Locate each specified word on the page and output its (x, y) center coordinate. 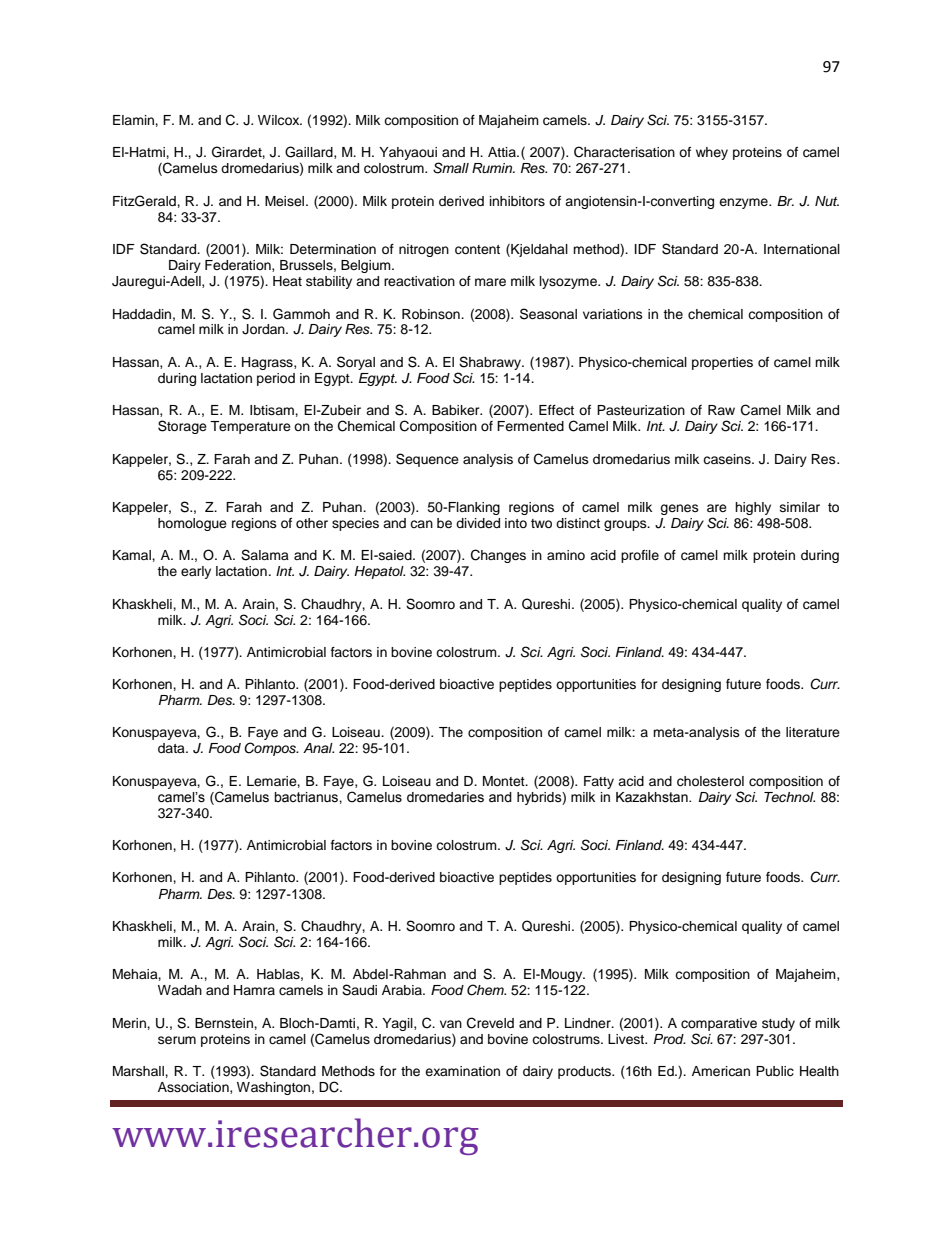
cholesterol (710, 781)
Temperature (250, 427)
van (451, 1024)
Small (451, 168)
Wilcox (280, 120)
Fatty (599, 782)
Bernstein (225, 1023)
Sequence (427, 460)
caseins (728, 459)
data (172, 748)
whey (712, 153)
